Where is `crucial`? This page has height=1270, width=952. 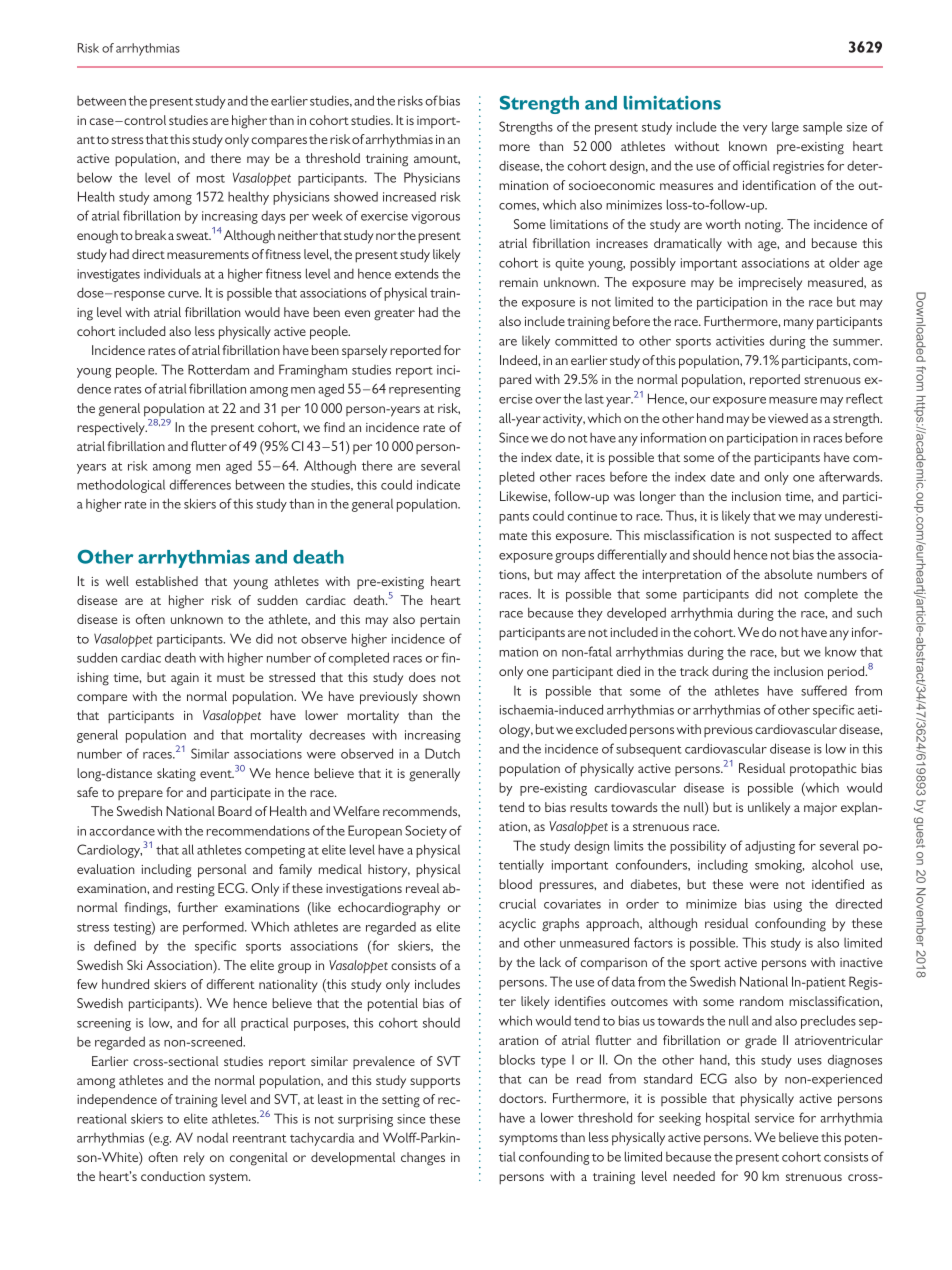
crucial is located at coordinates (517, 903).
